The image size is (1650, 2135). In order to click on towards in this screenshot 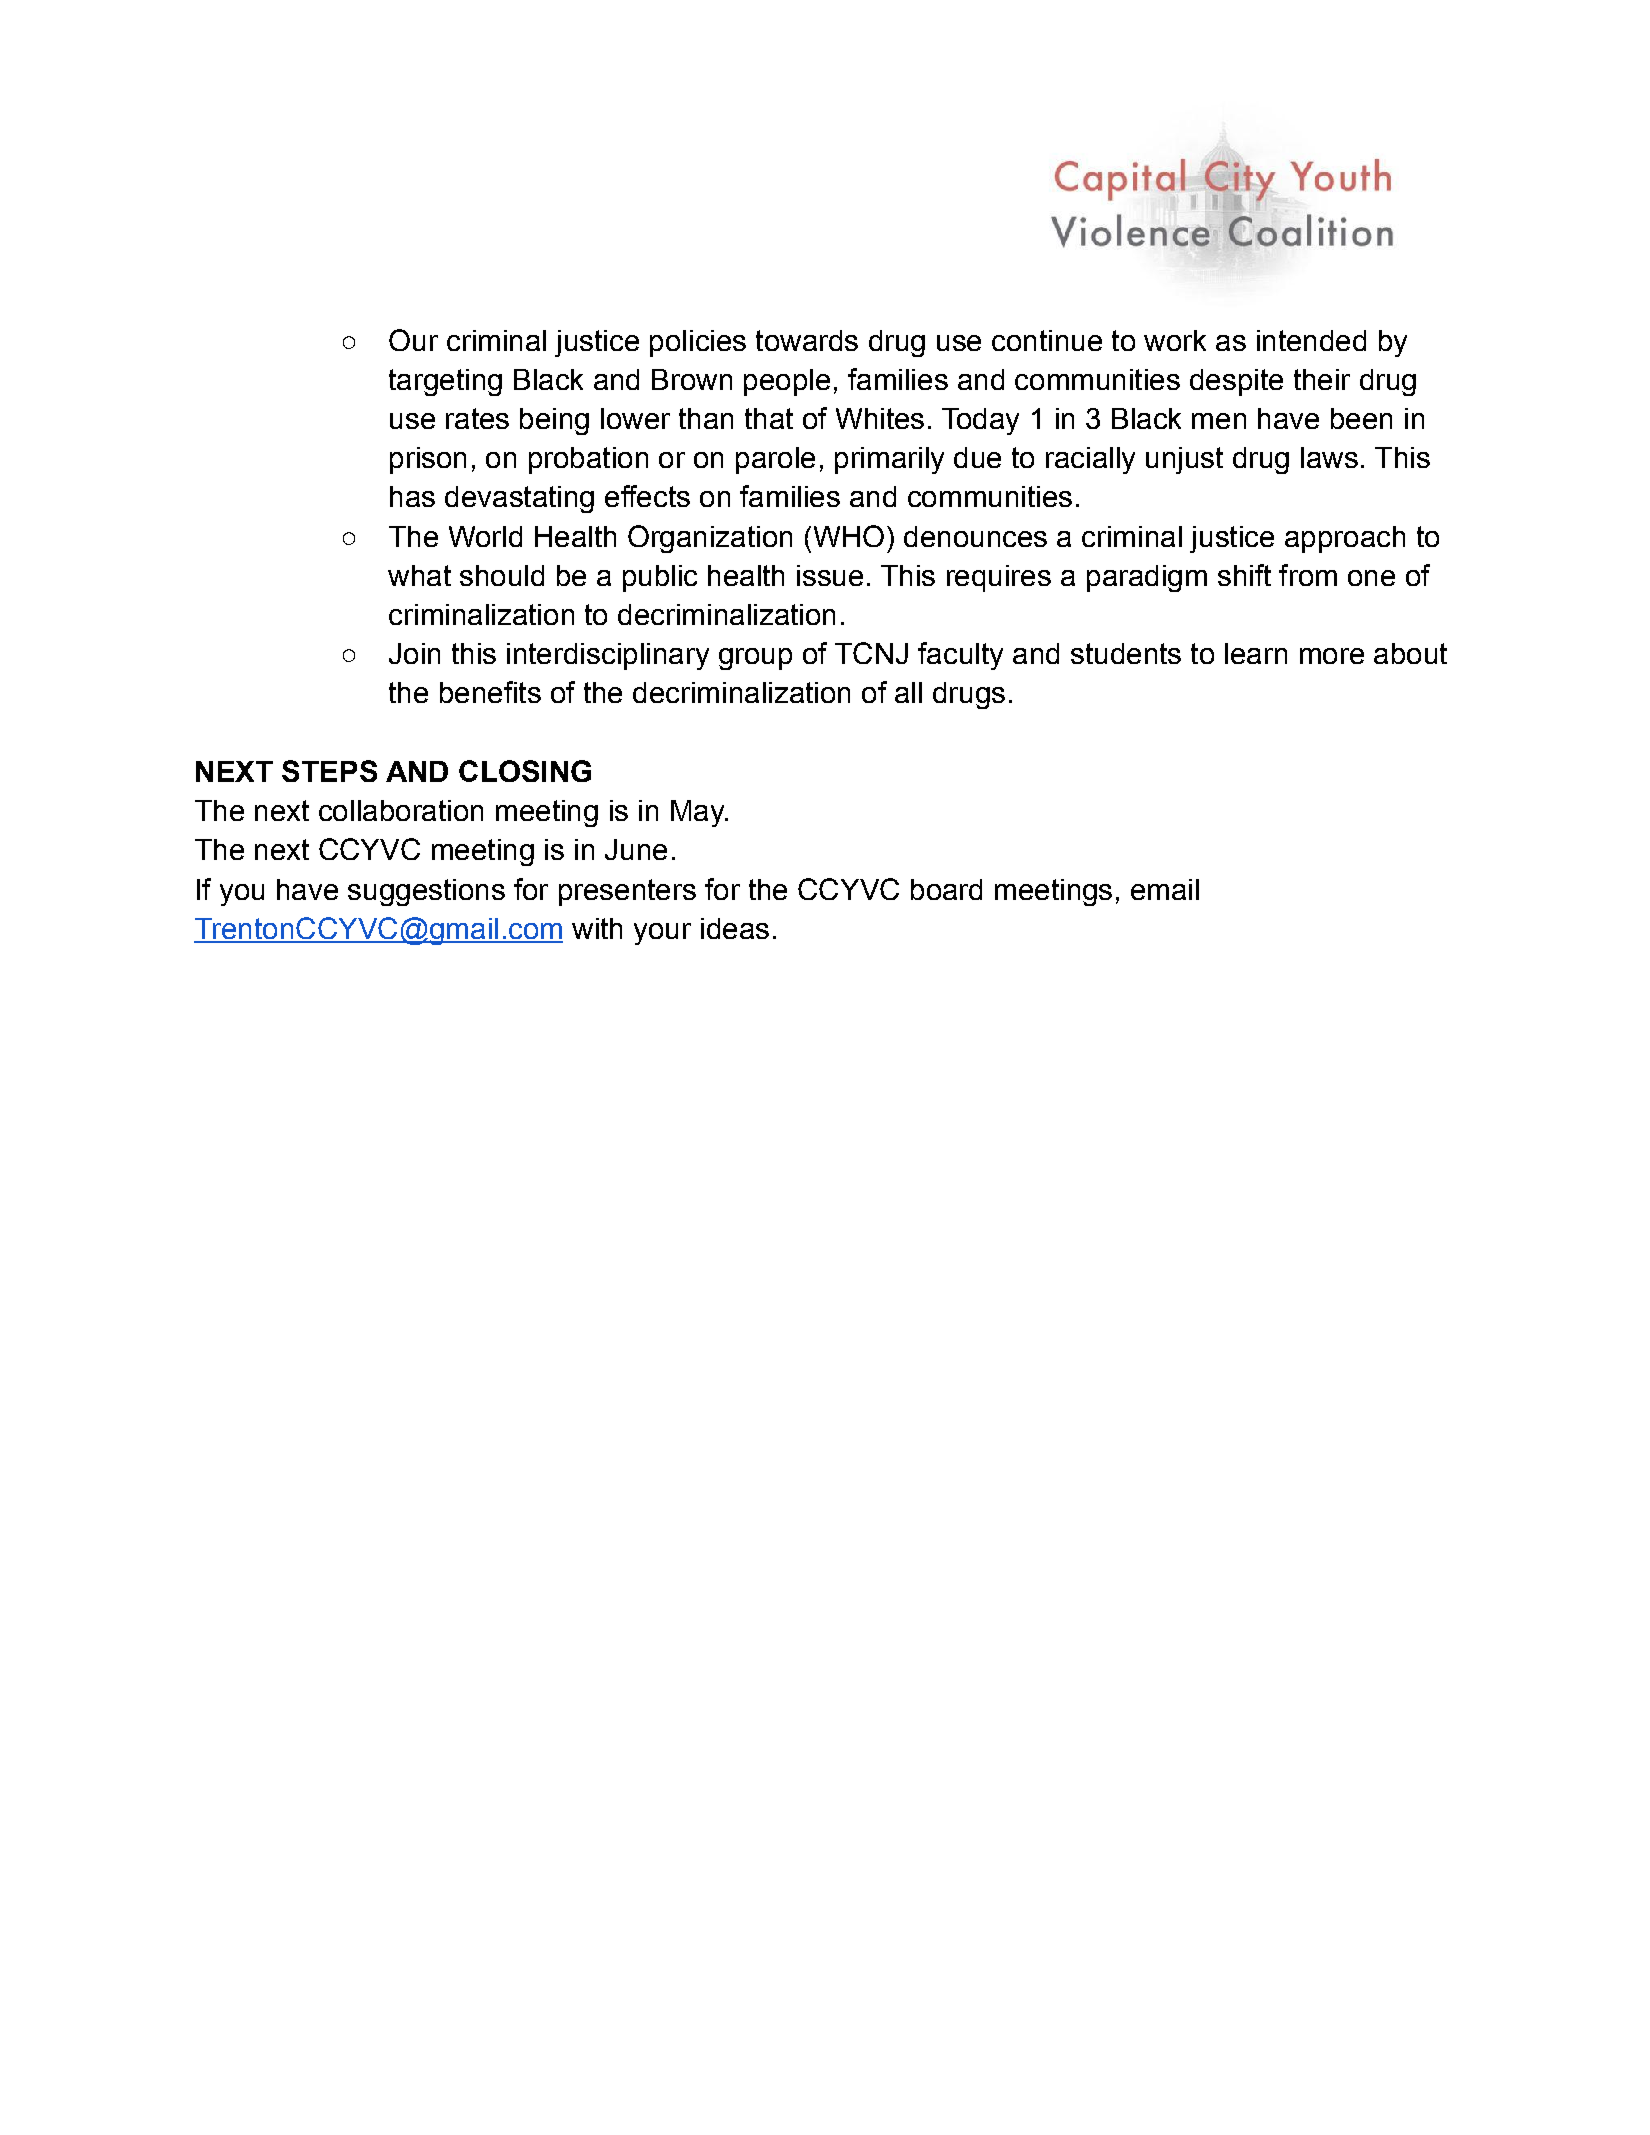, I will do `click(807, 340)`.
